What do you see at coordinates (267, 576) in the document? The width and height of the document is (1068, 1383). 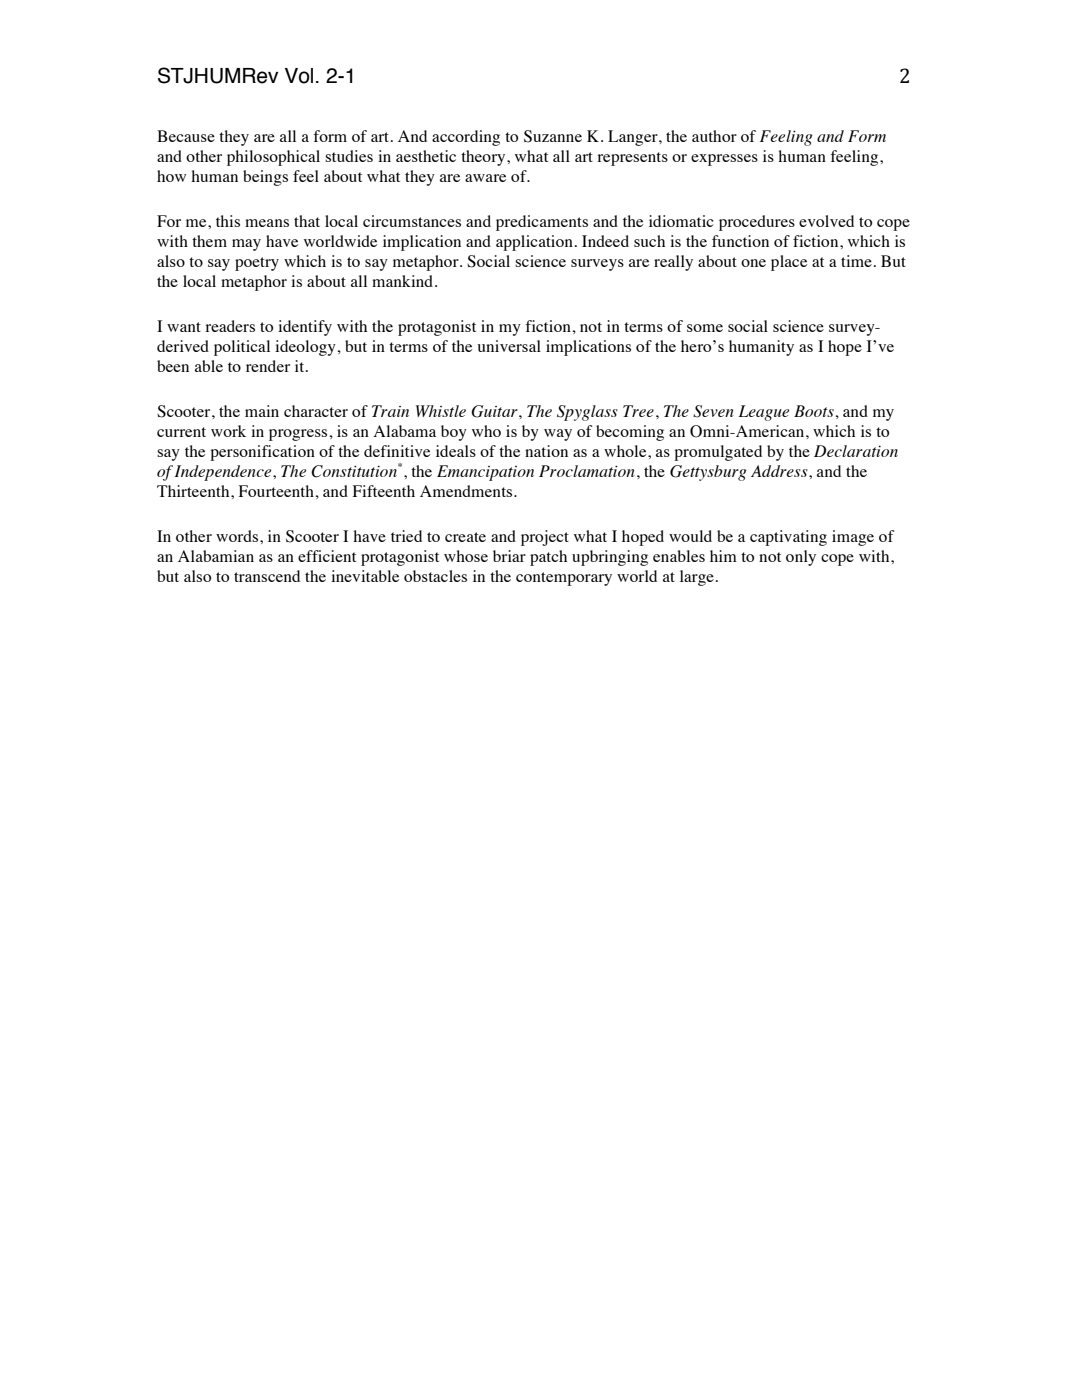 I see `transcend` at bounding box center [267, 576].
